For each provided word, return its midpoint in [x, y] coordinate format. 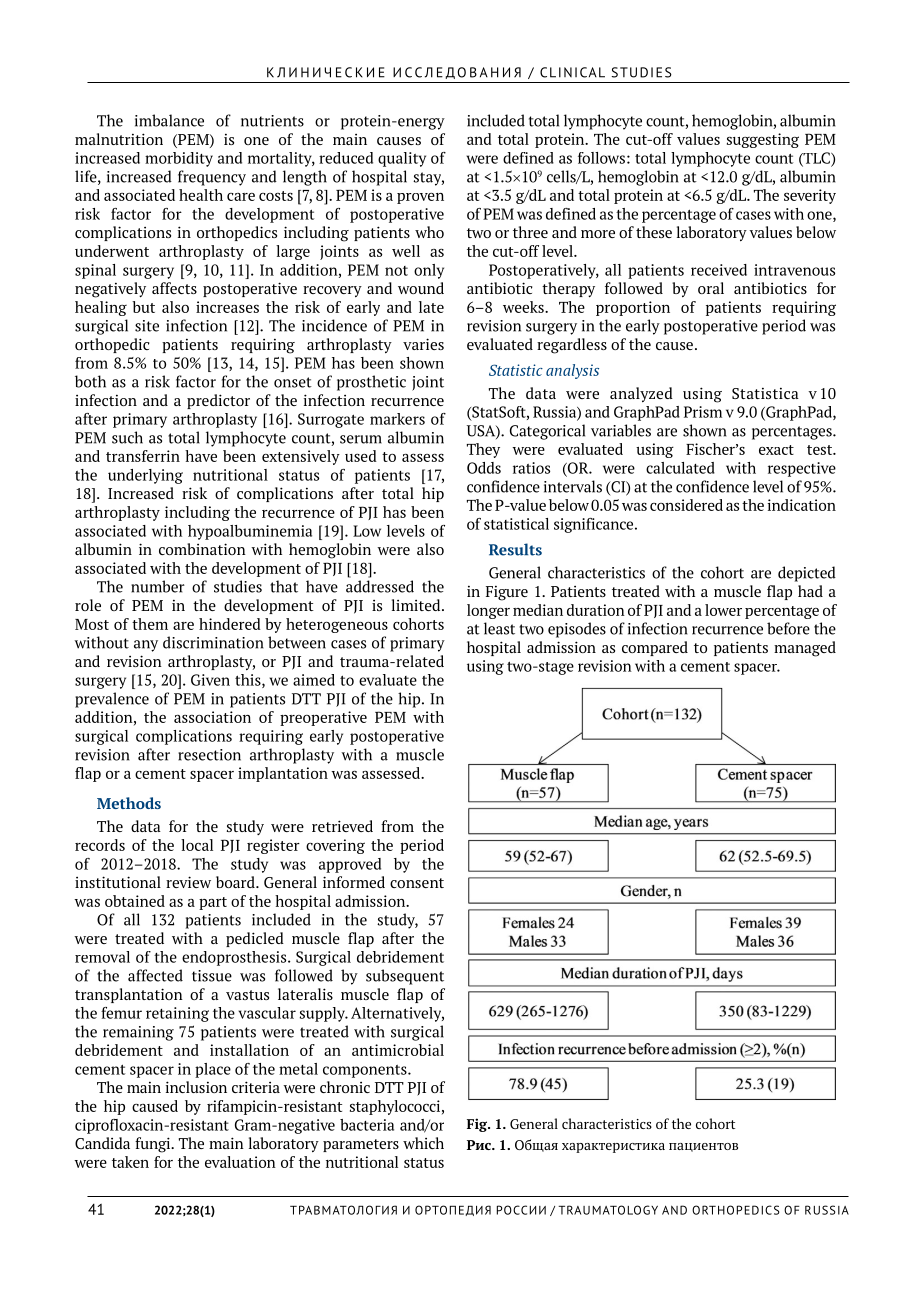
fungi [154, 1145]
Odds [484, 468]
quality [402, 159]
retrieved [342, 826]
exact [776, 450]
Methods [129, 803]
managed [805, 649]
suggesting [763, 140]
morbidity [179, 159]
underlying [145, 476]
